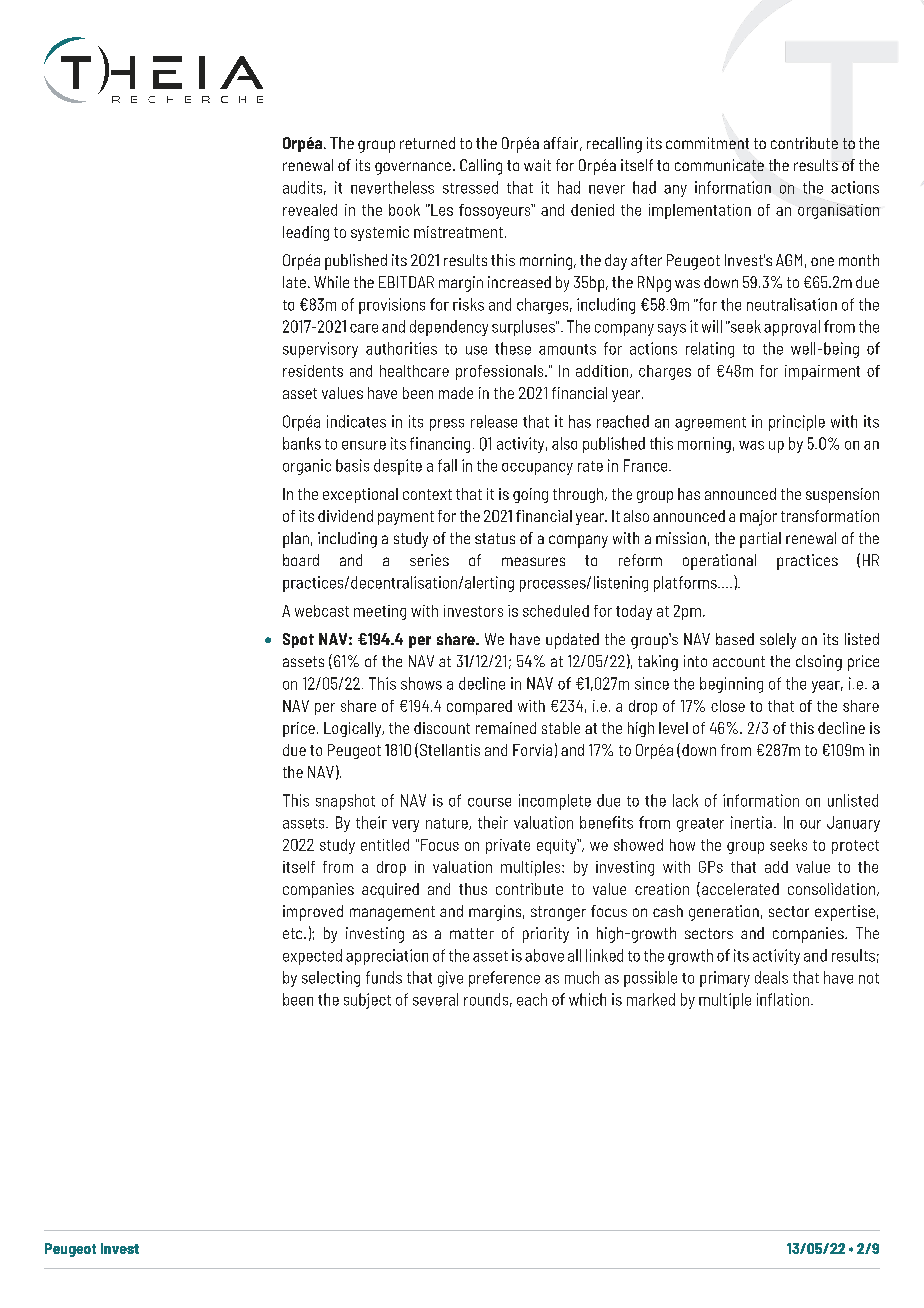  Describe the element at coordinates (797, 423) in the screenshot. I see `principle` at that location.
